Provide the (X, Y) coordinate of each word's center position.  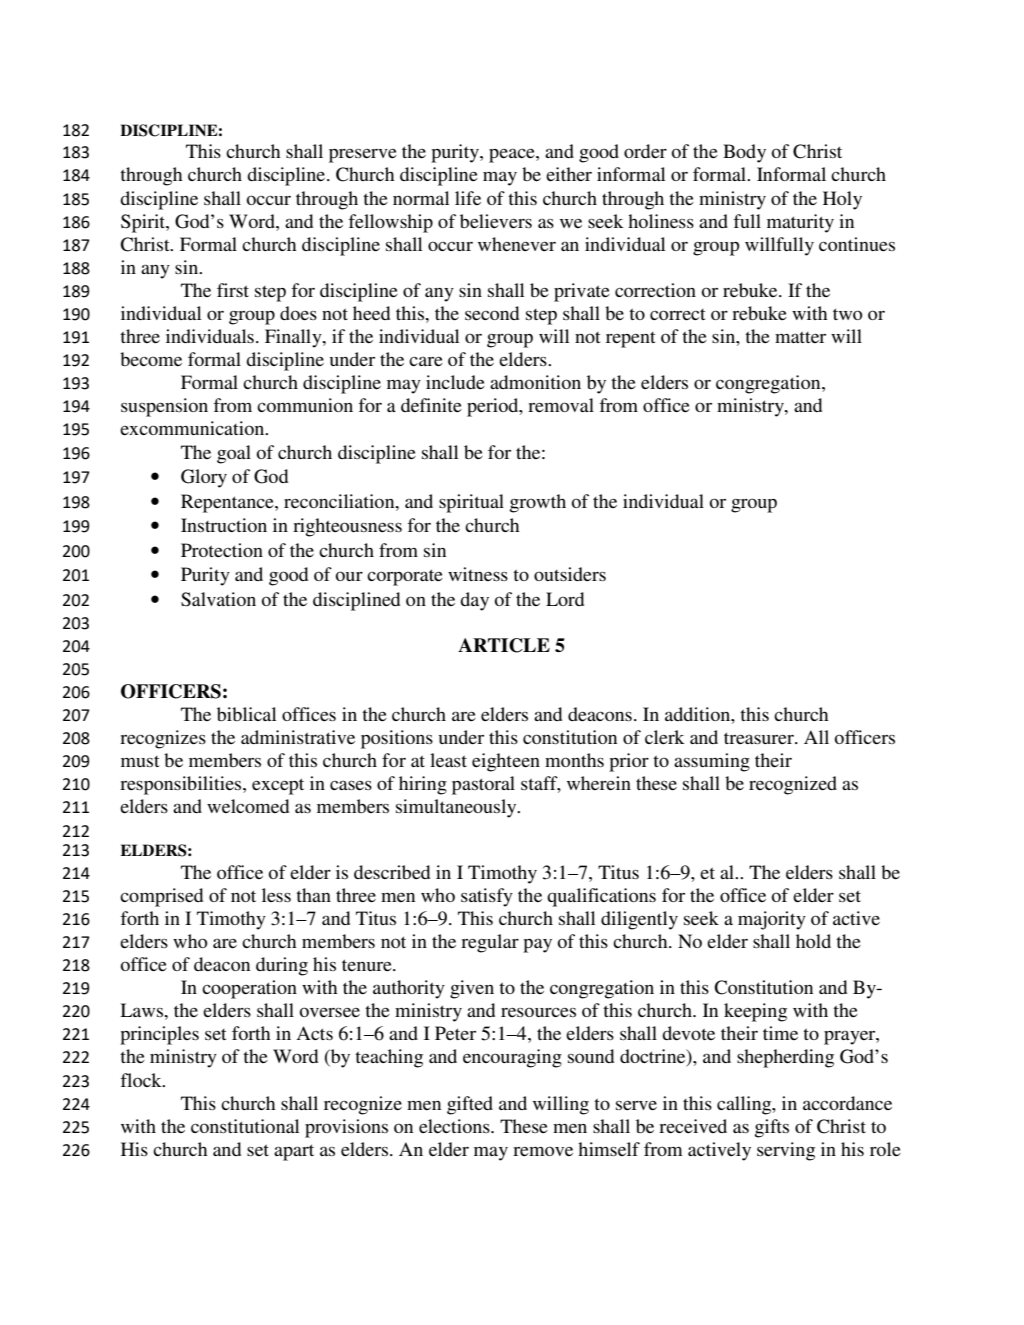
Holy (842, 200)
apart (294, 1152)
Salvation (218, 599)
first (233, 290)
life (468, 198)
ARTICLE (504, 645)
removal (561, 405)
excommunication (193, 428)
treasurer (760, 738)
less (276, 895)
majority (772, 920)
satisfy (487, 897)
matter (800, 337)
